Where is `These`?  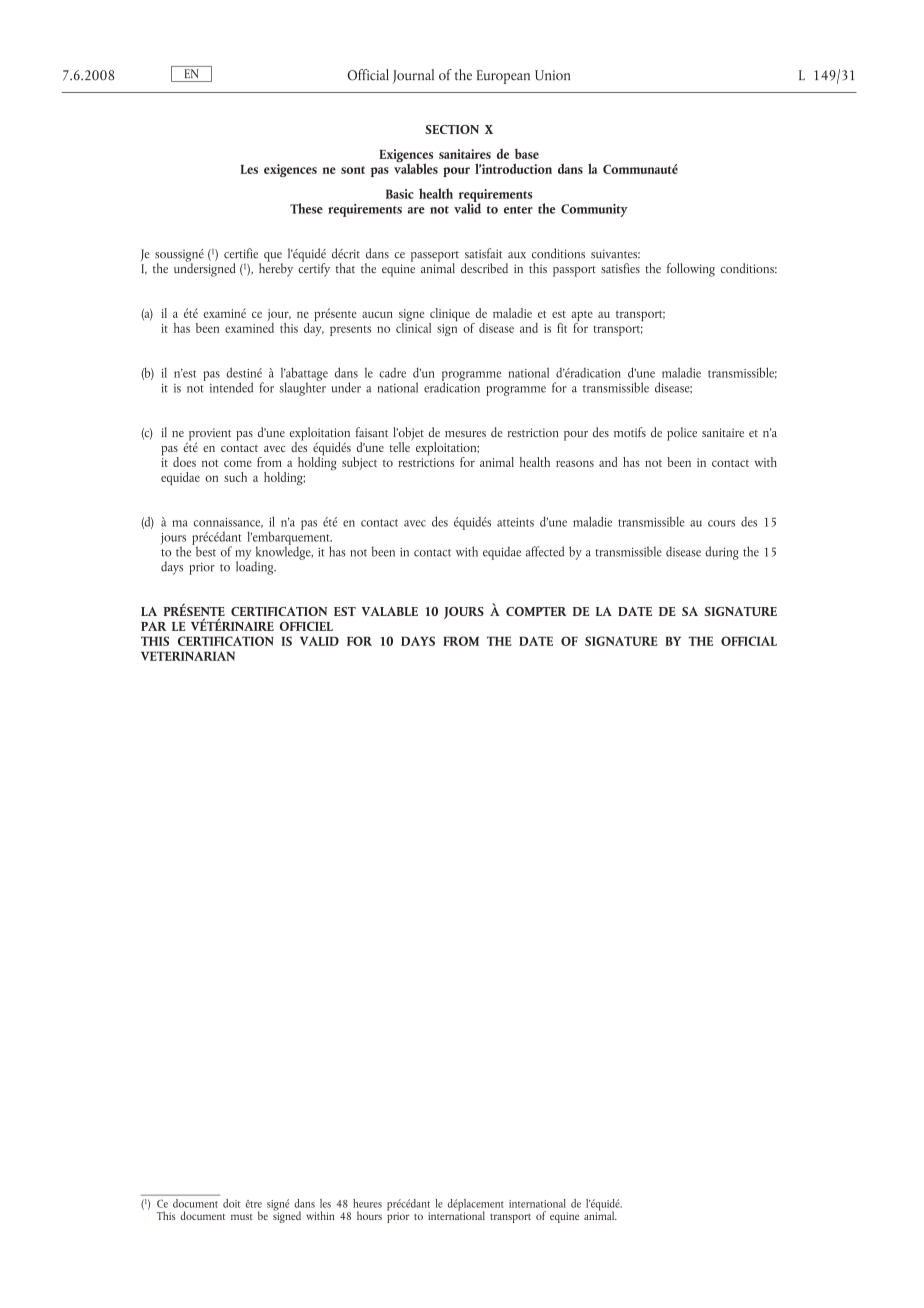 These is located at coordinates (306, 208).
